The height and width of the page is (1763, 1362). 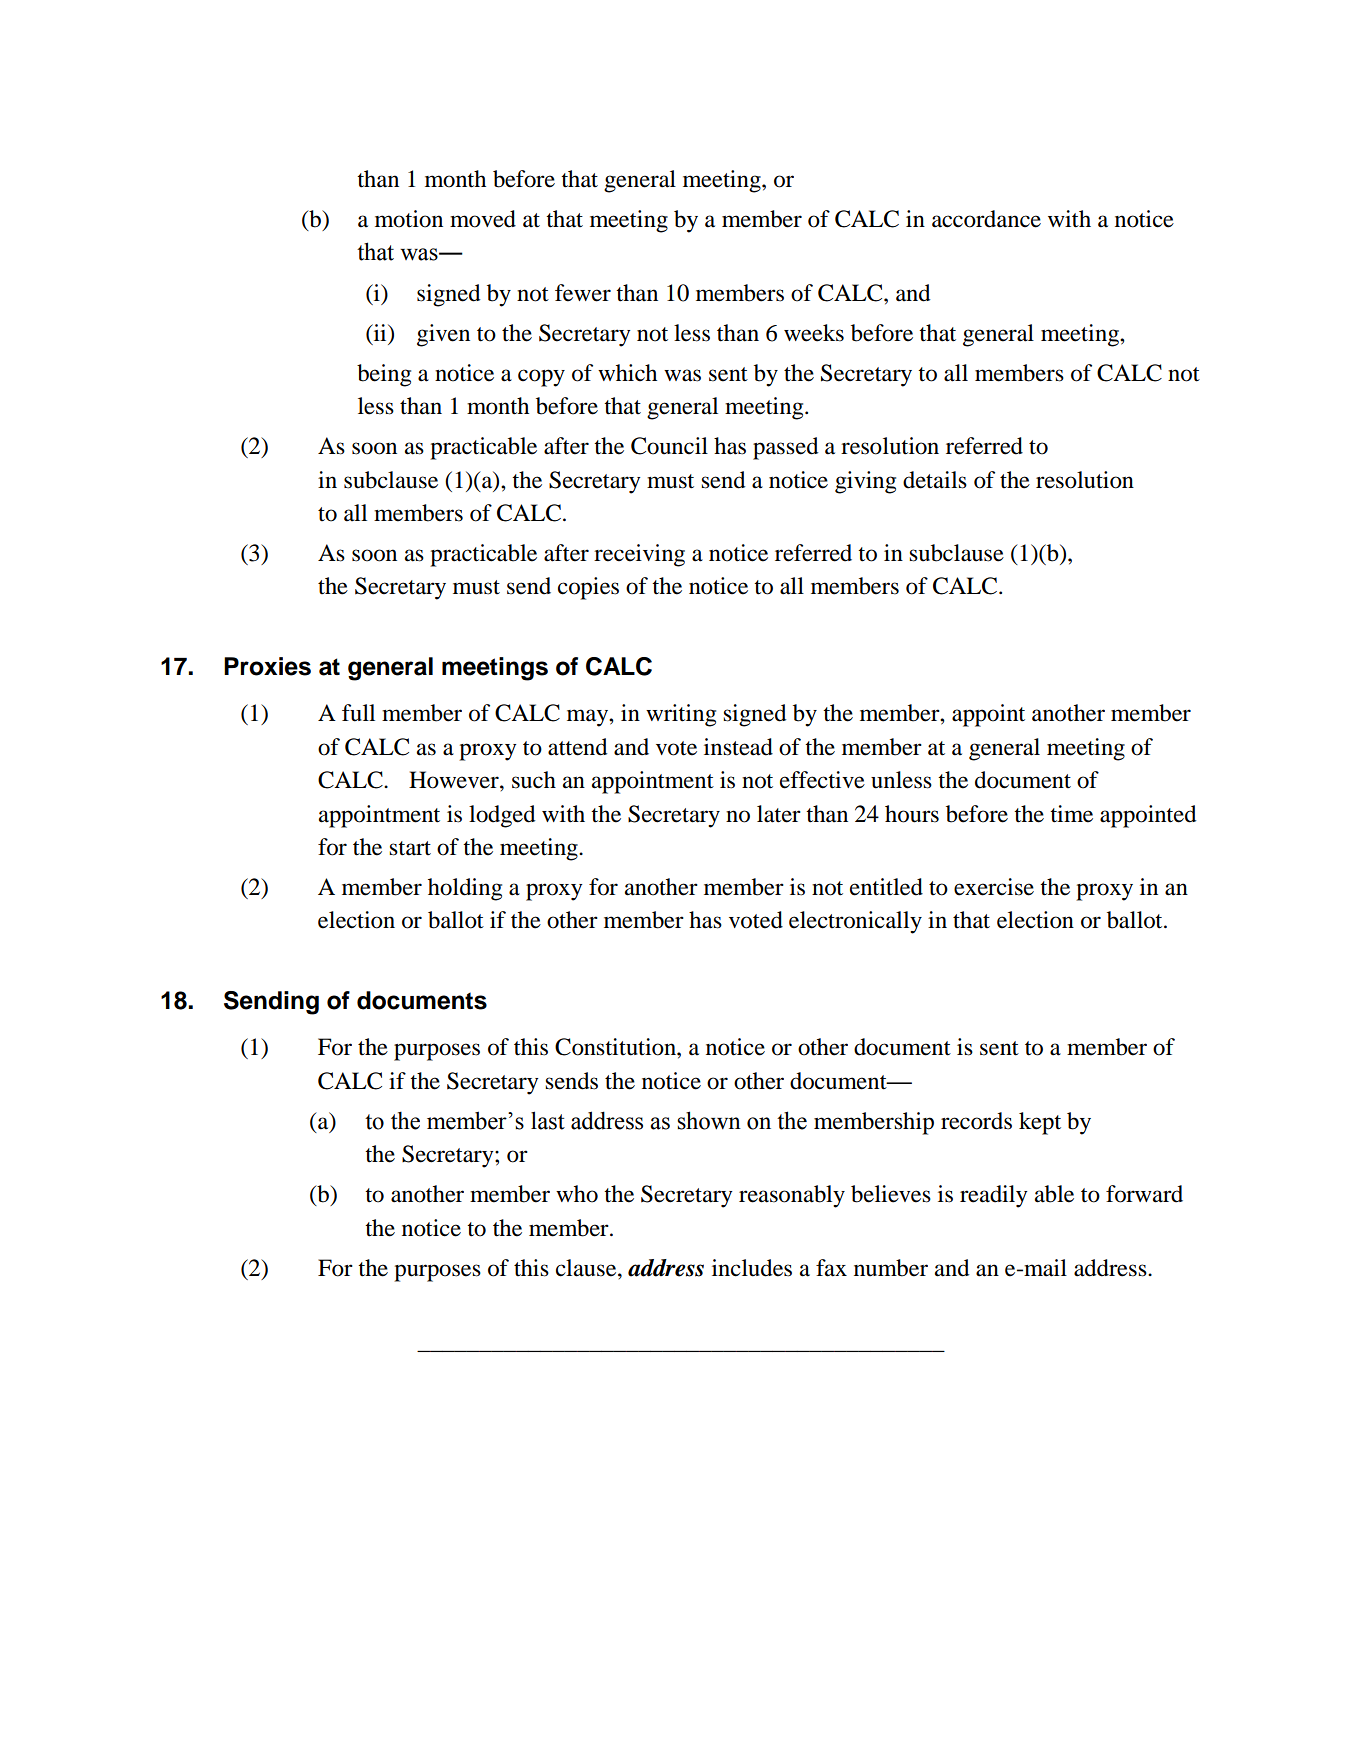 I want to click on readily, so click(x=994, y=1196).
